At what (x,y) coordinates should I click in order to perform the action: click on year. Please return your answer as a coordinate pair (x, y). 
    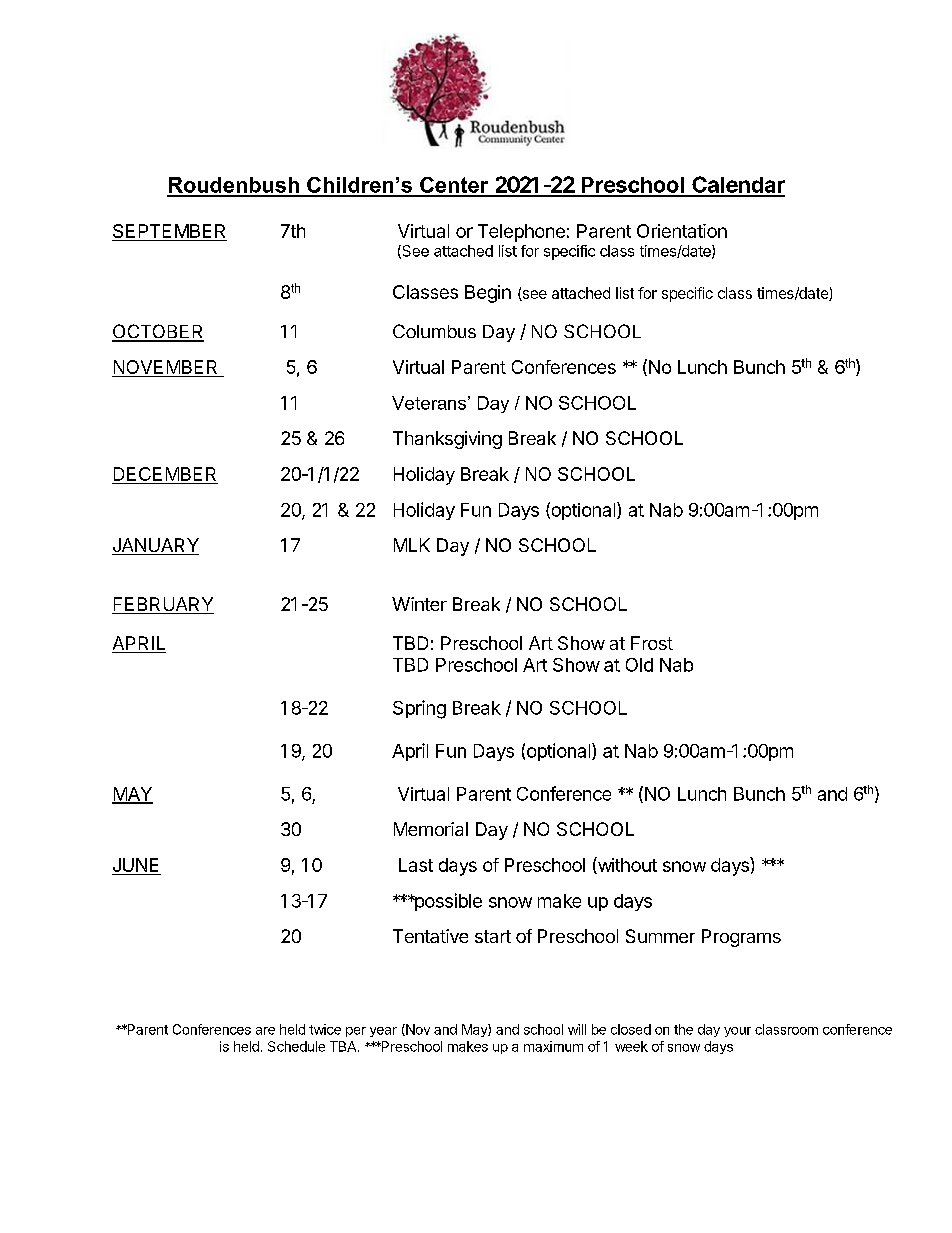
    Looking at the image, I should click on (383, 1032).
